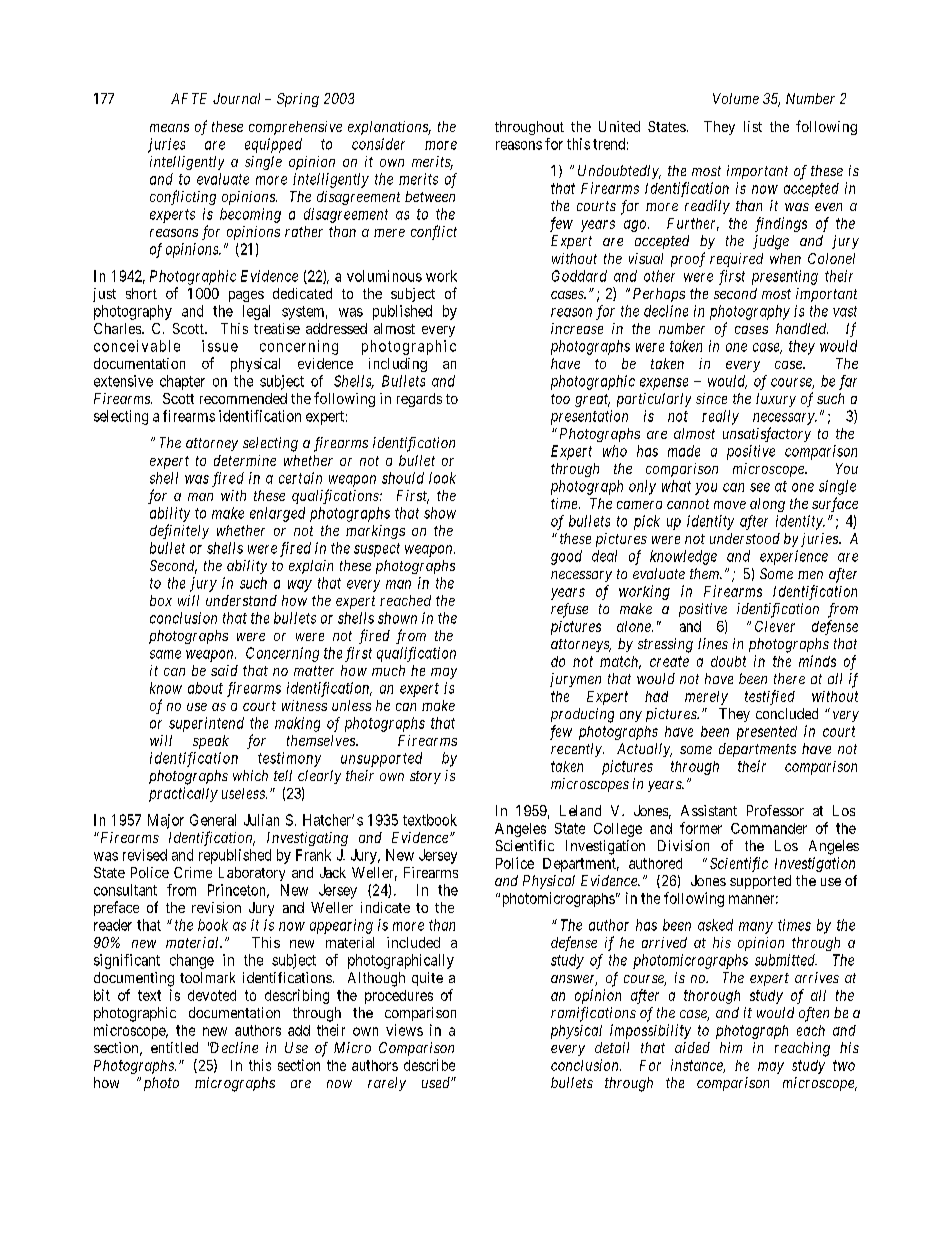 The height and width of the page is (1233, 952). What do you see at coordinates (174, 1047) in the page?
I see `entitled` at bounding box center [174, 1047].
